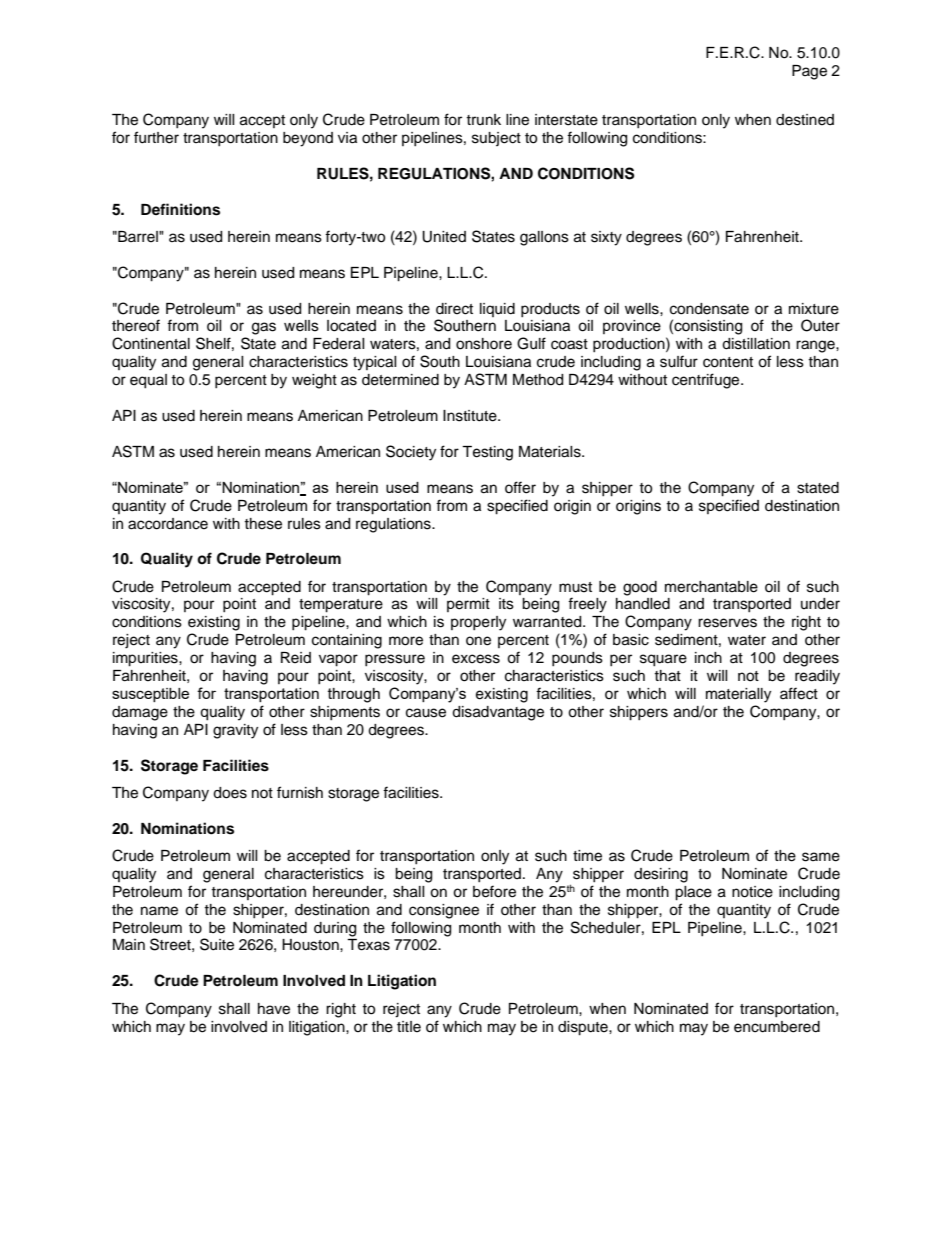  Describe the element at coordinates (168, 524) in the image. I see `accordance` at that location.
